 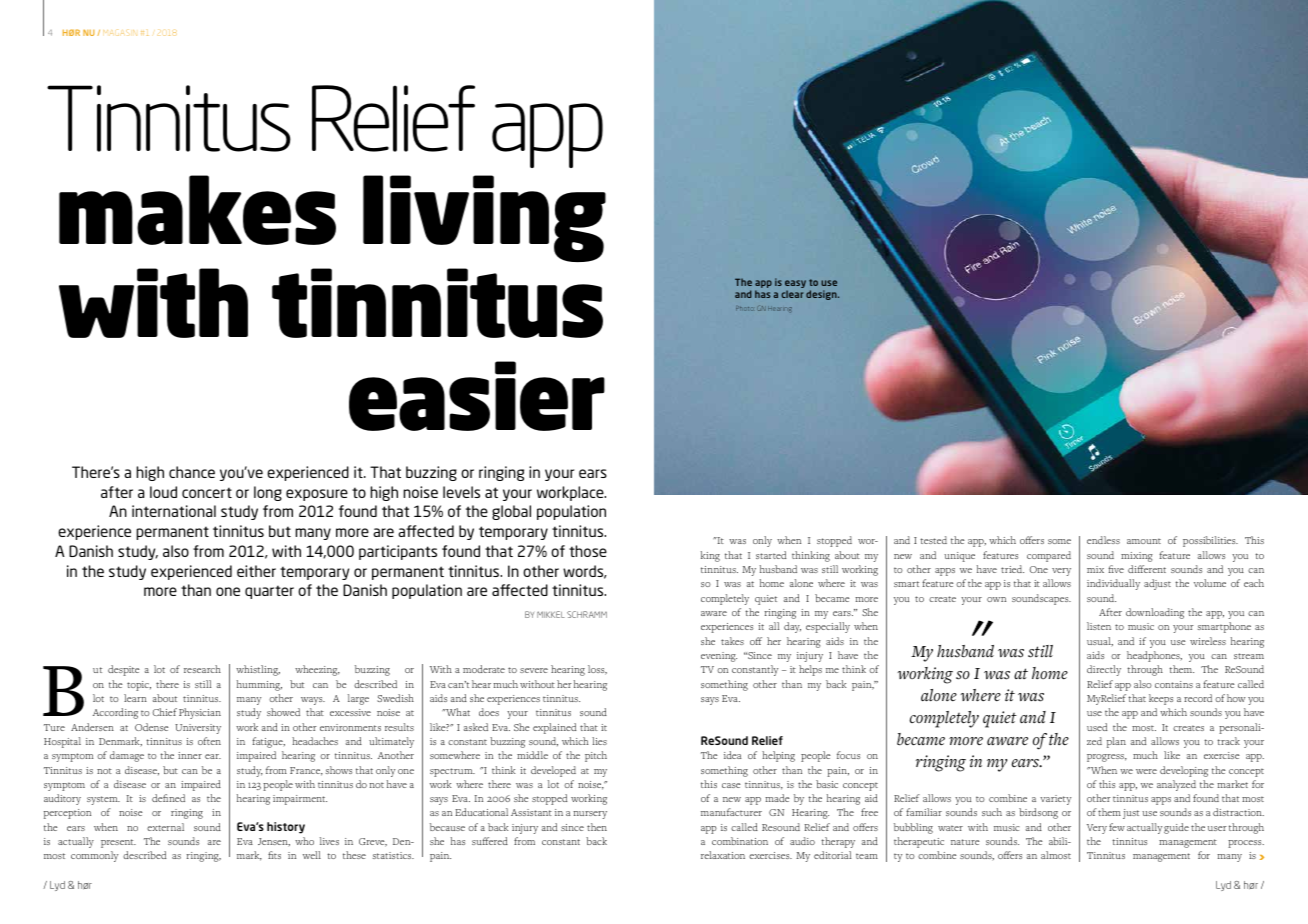 I want to click on makes, so click(x=197, y=210).
